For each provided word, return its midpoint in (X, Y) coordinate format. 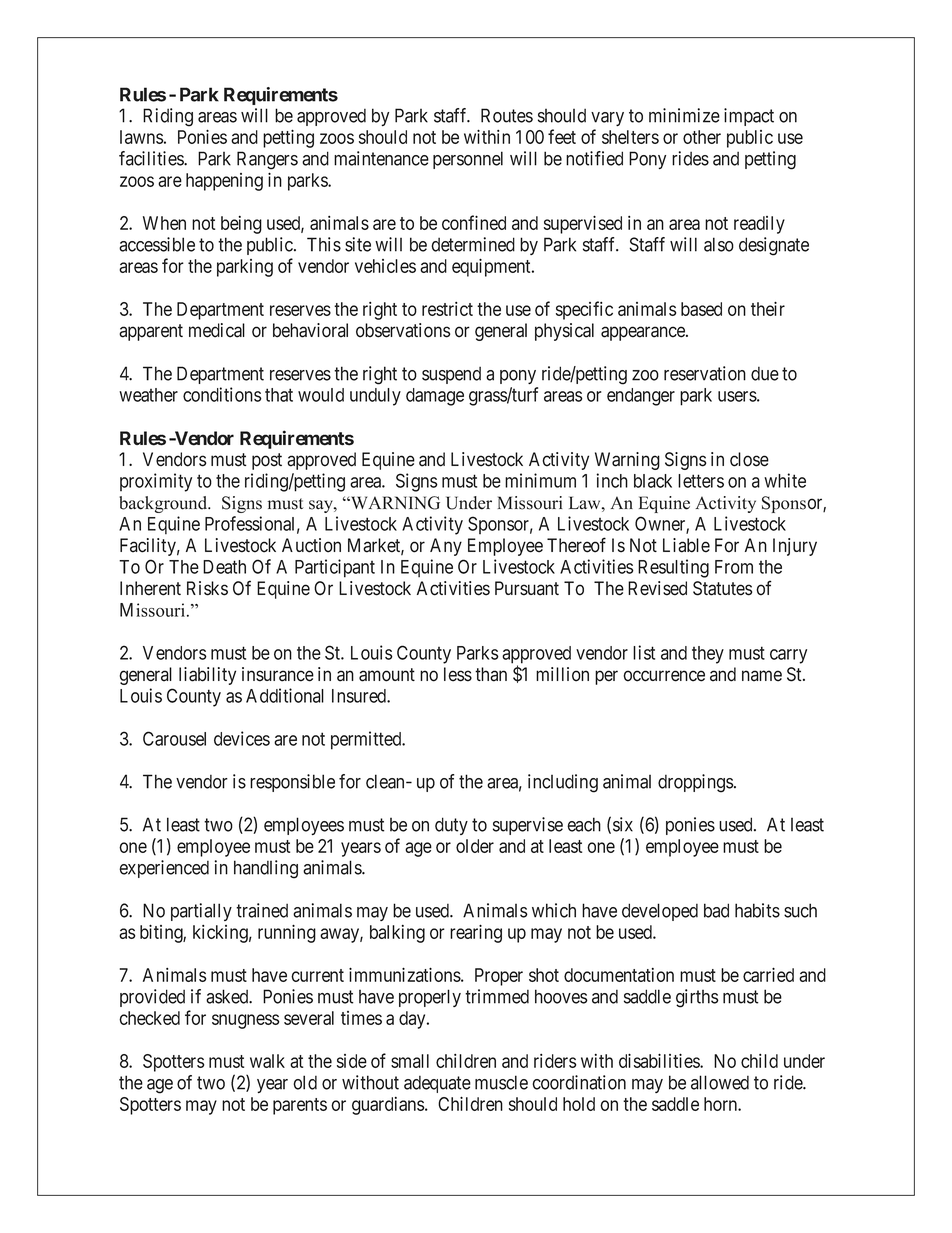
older (475, 846)
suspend (451, 375)
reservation (705, 373)
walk (267, 1061)
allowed (720, 1082)
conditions (222, 394)
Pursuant (527, 588)
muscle (501, 1082)
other (702, 137)
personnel (468, 160)
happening (224, 182)
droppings (696, 783)
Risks (207, 588)
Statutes (722, 588)
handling (266, 869)
